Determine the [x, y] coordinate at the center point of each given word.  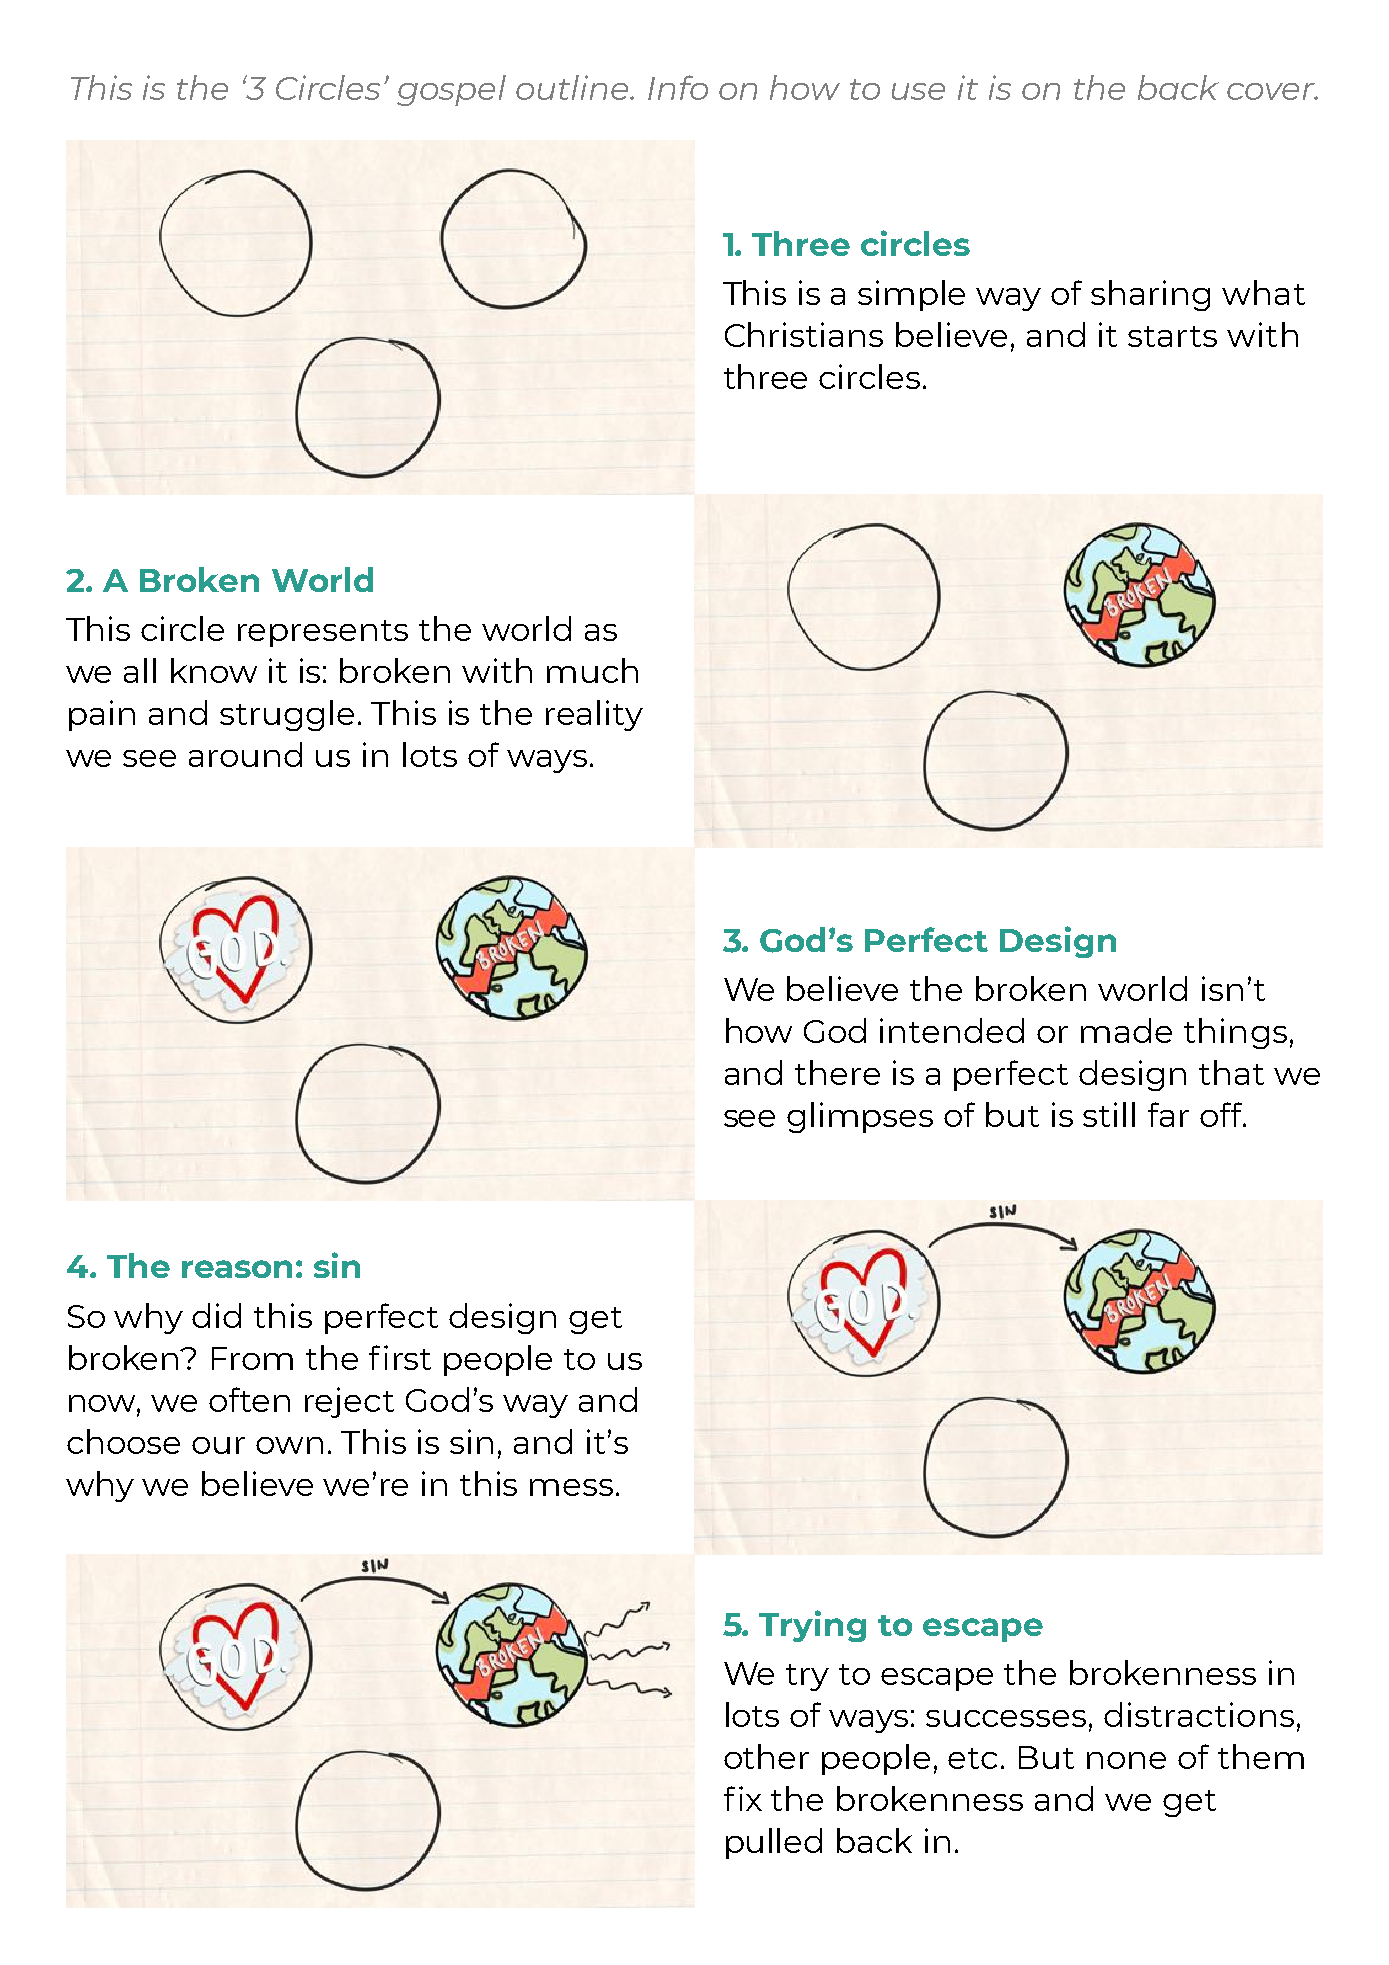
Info [678, 87]
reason [237, 1269]
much [592, 670]
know [214, 670]
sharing [1150, 295]
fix [743, 1798]
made [1126, 1030]
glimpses [860, 1117]
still [1109, 1114]
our [218, 1445]
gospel [451, 90]
